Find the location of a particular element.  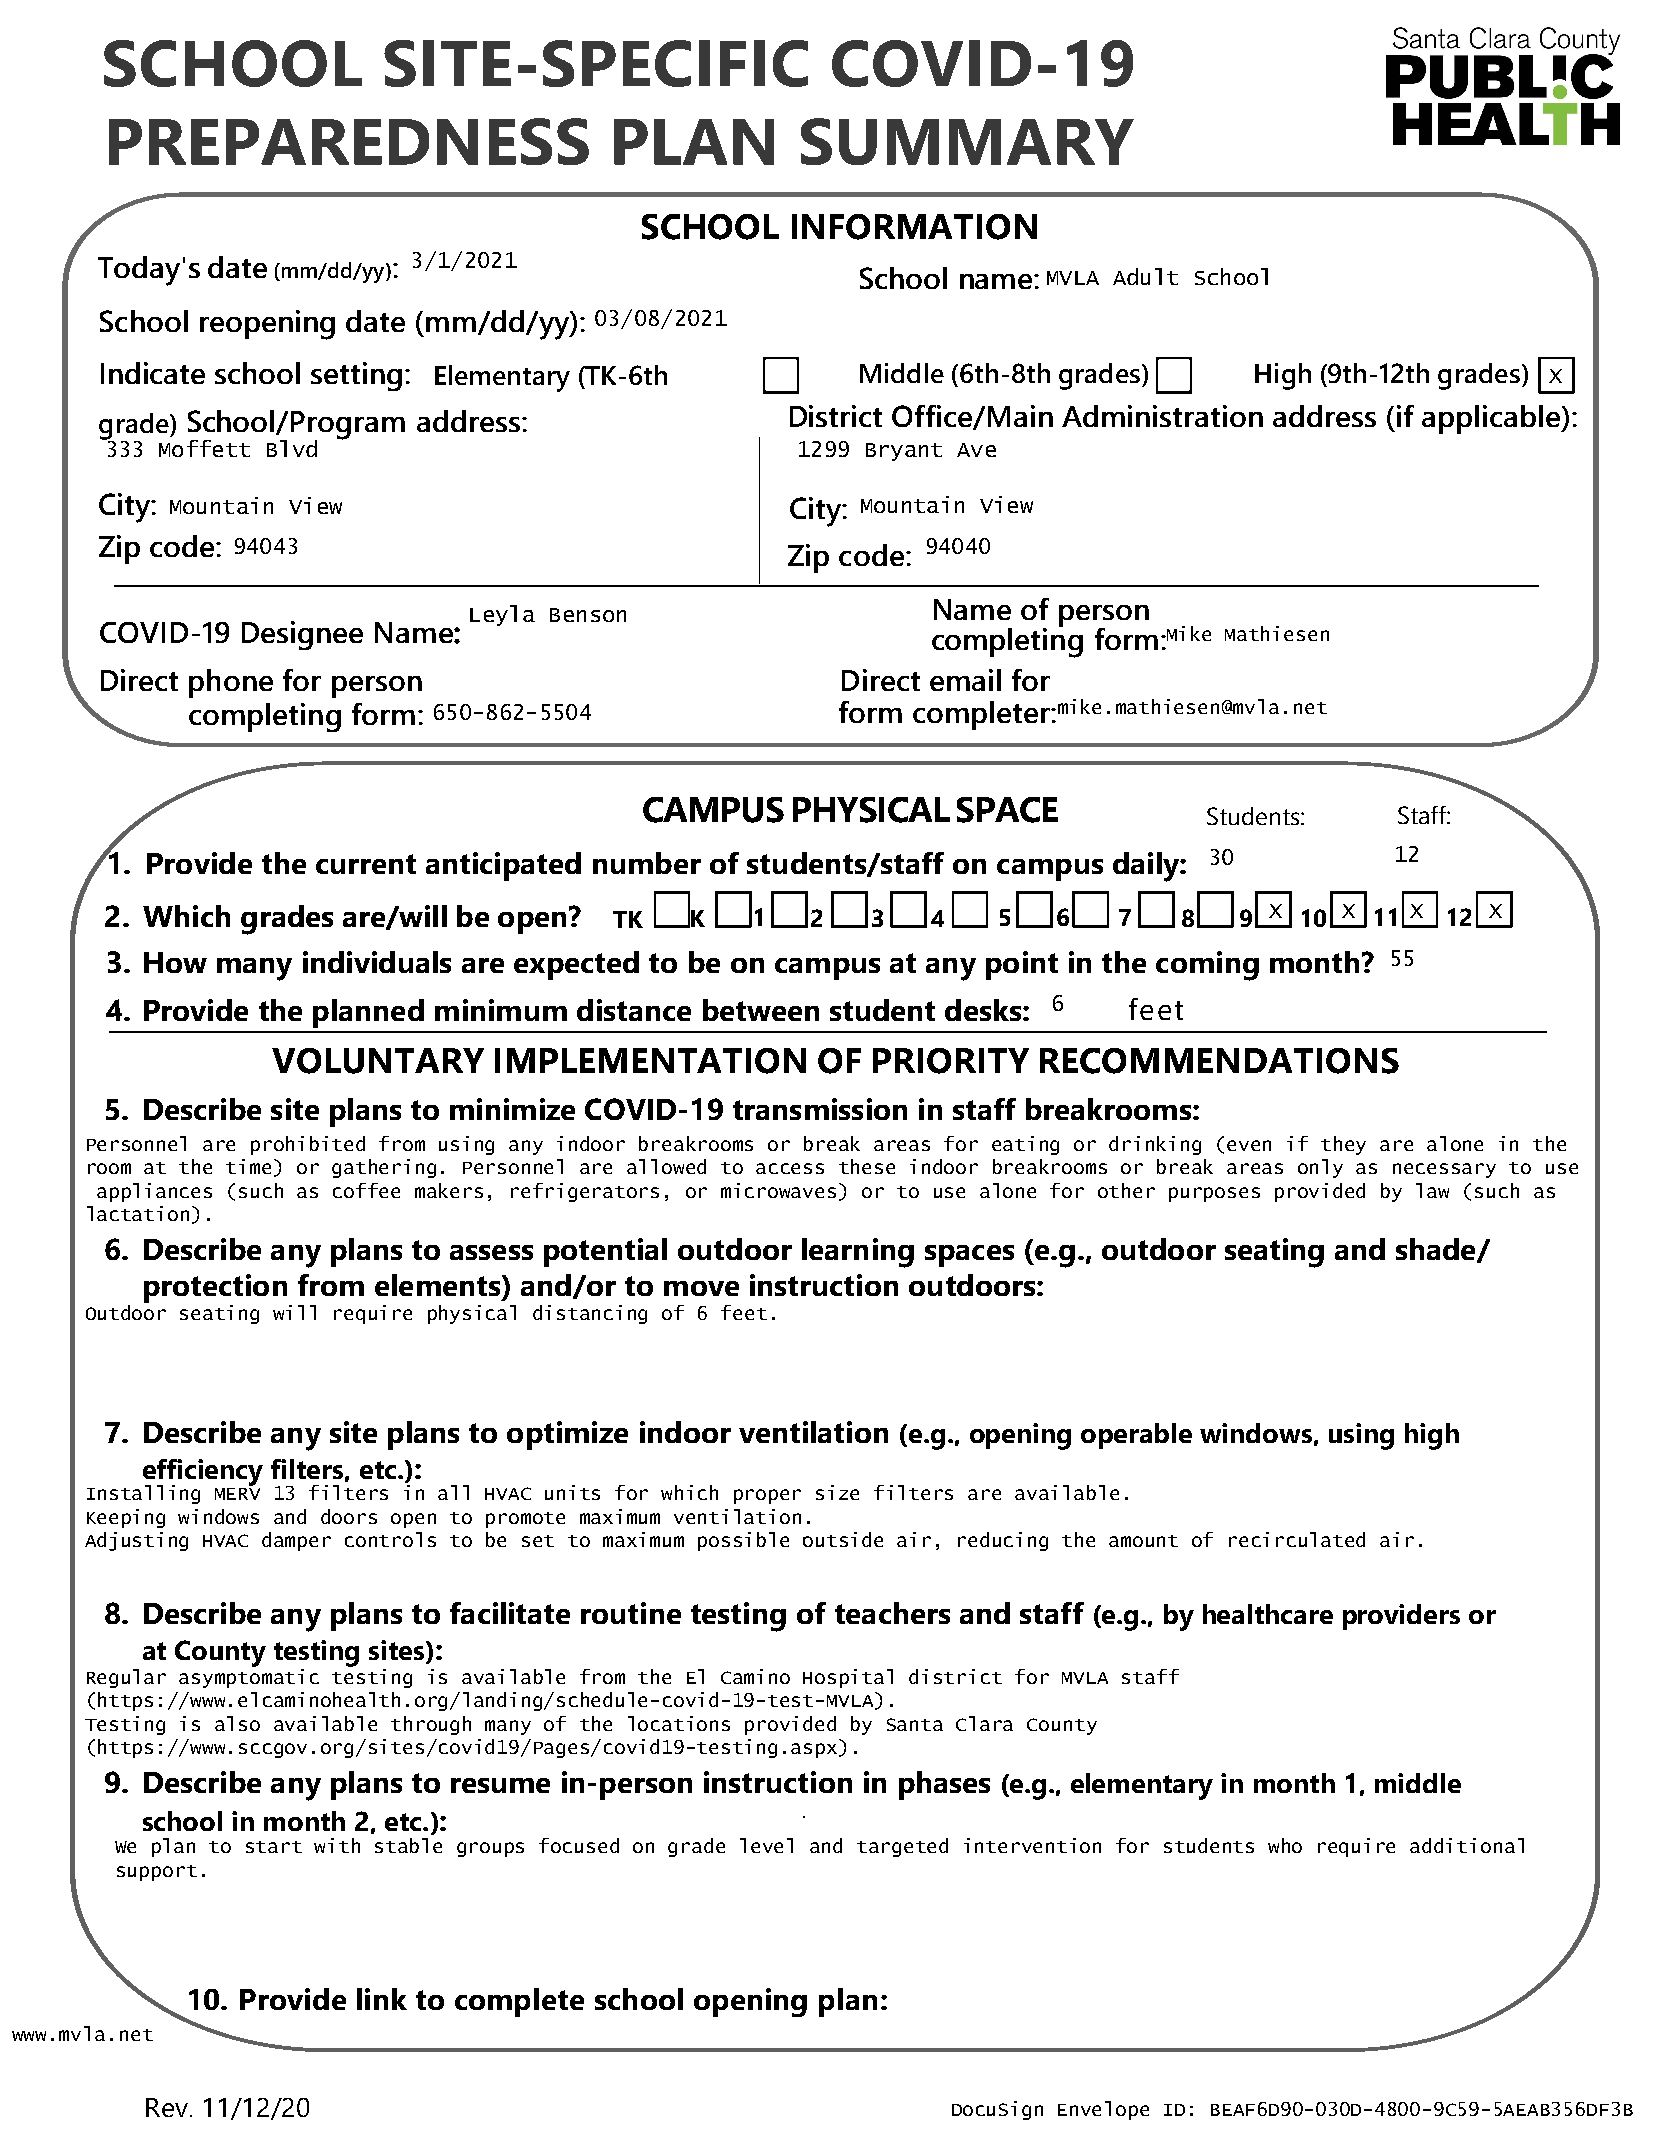

level is located at coordinates (766, 1845).
